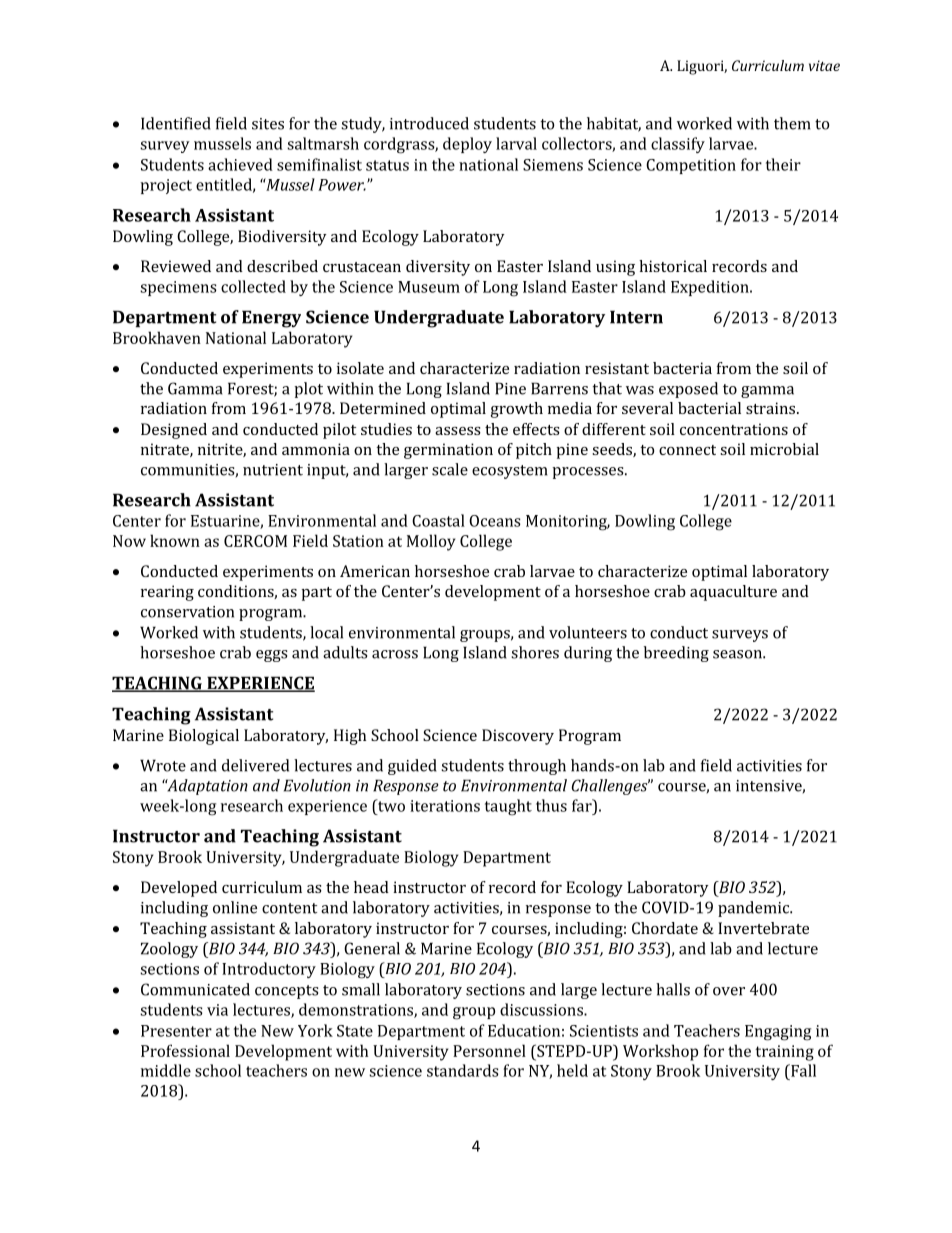 This screenshot has height=1233, width=952. I want to click on plot, so click(308, 390).
